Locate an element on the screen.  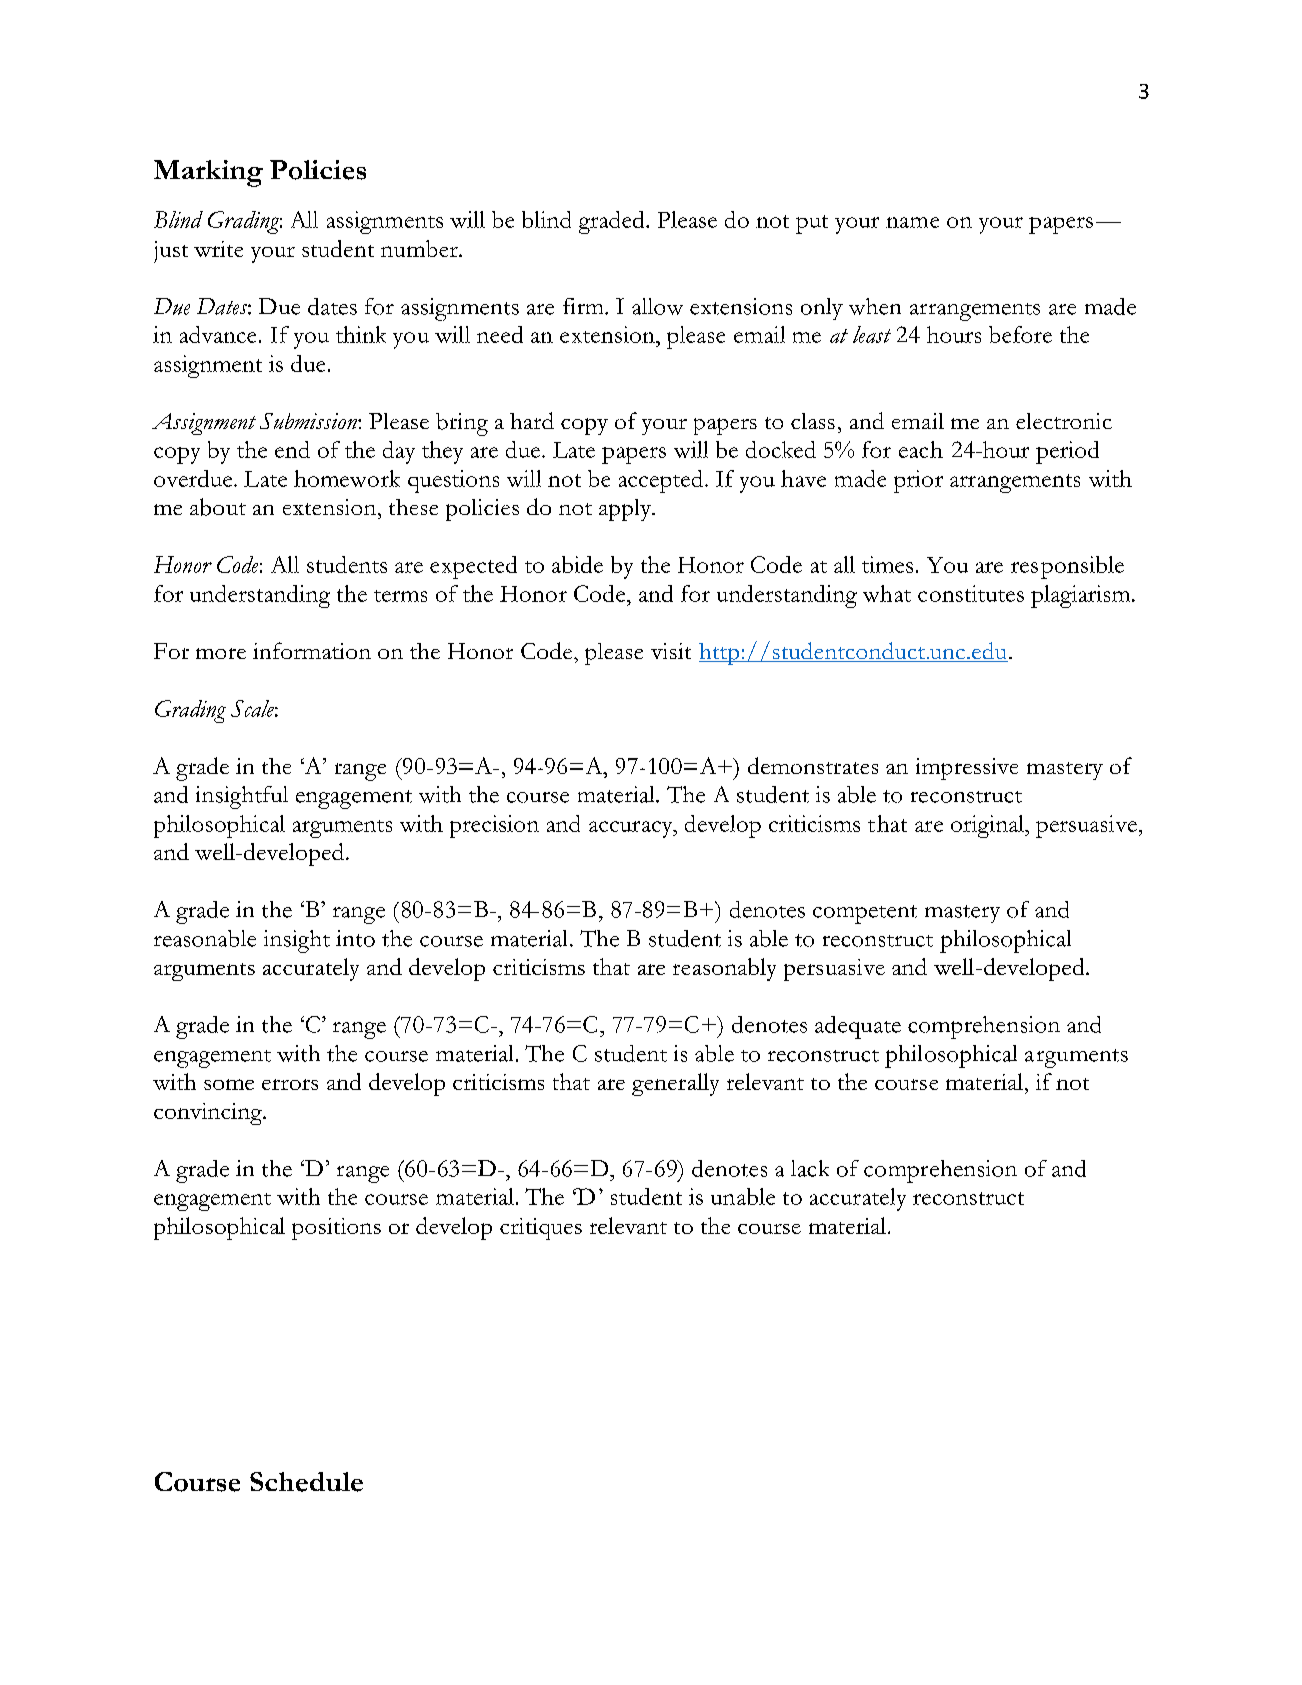
visit is located at coordinates (671, 651).
